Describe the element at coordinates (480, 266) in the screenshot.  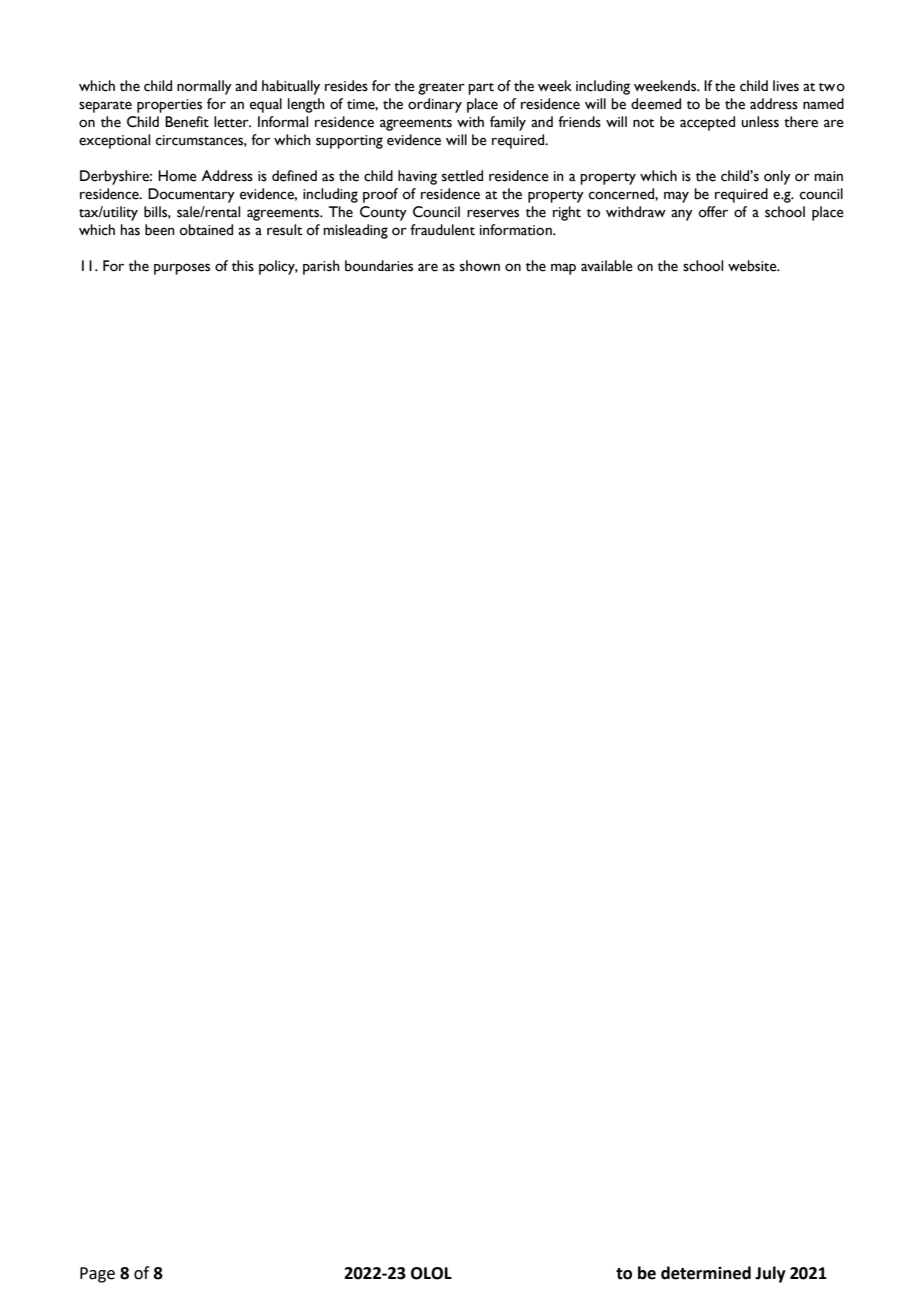
I see `shown` at that location.
